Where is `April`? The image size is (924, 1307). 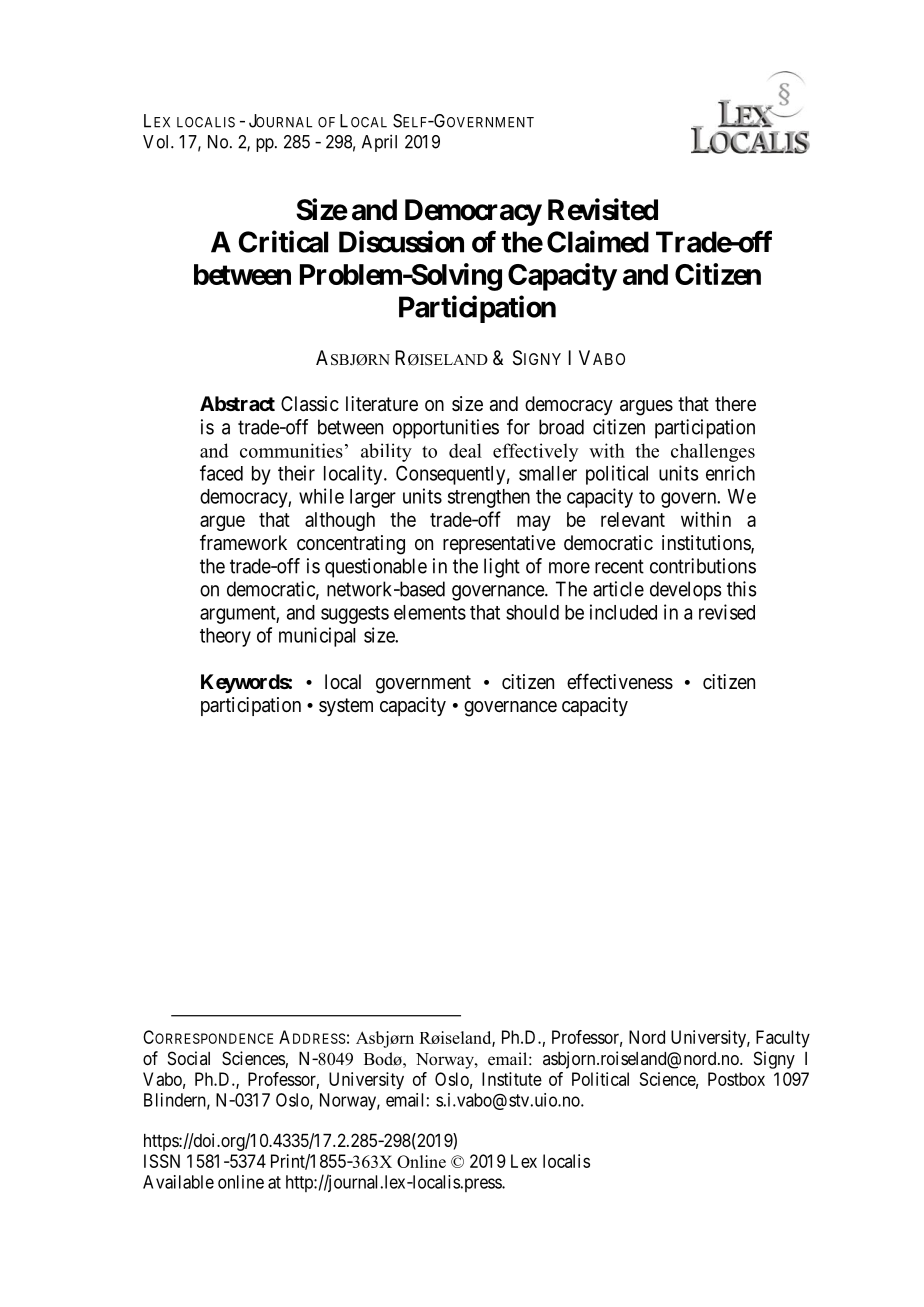 April is located at coordinates (379, 143).
